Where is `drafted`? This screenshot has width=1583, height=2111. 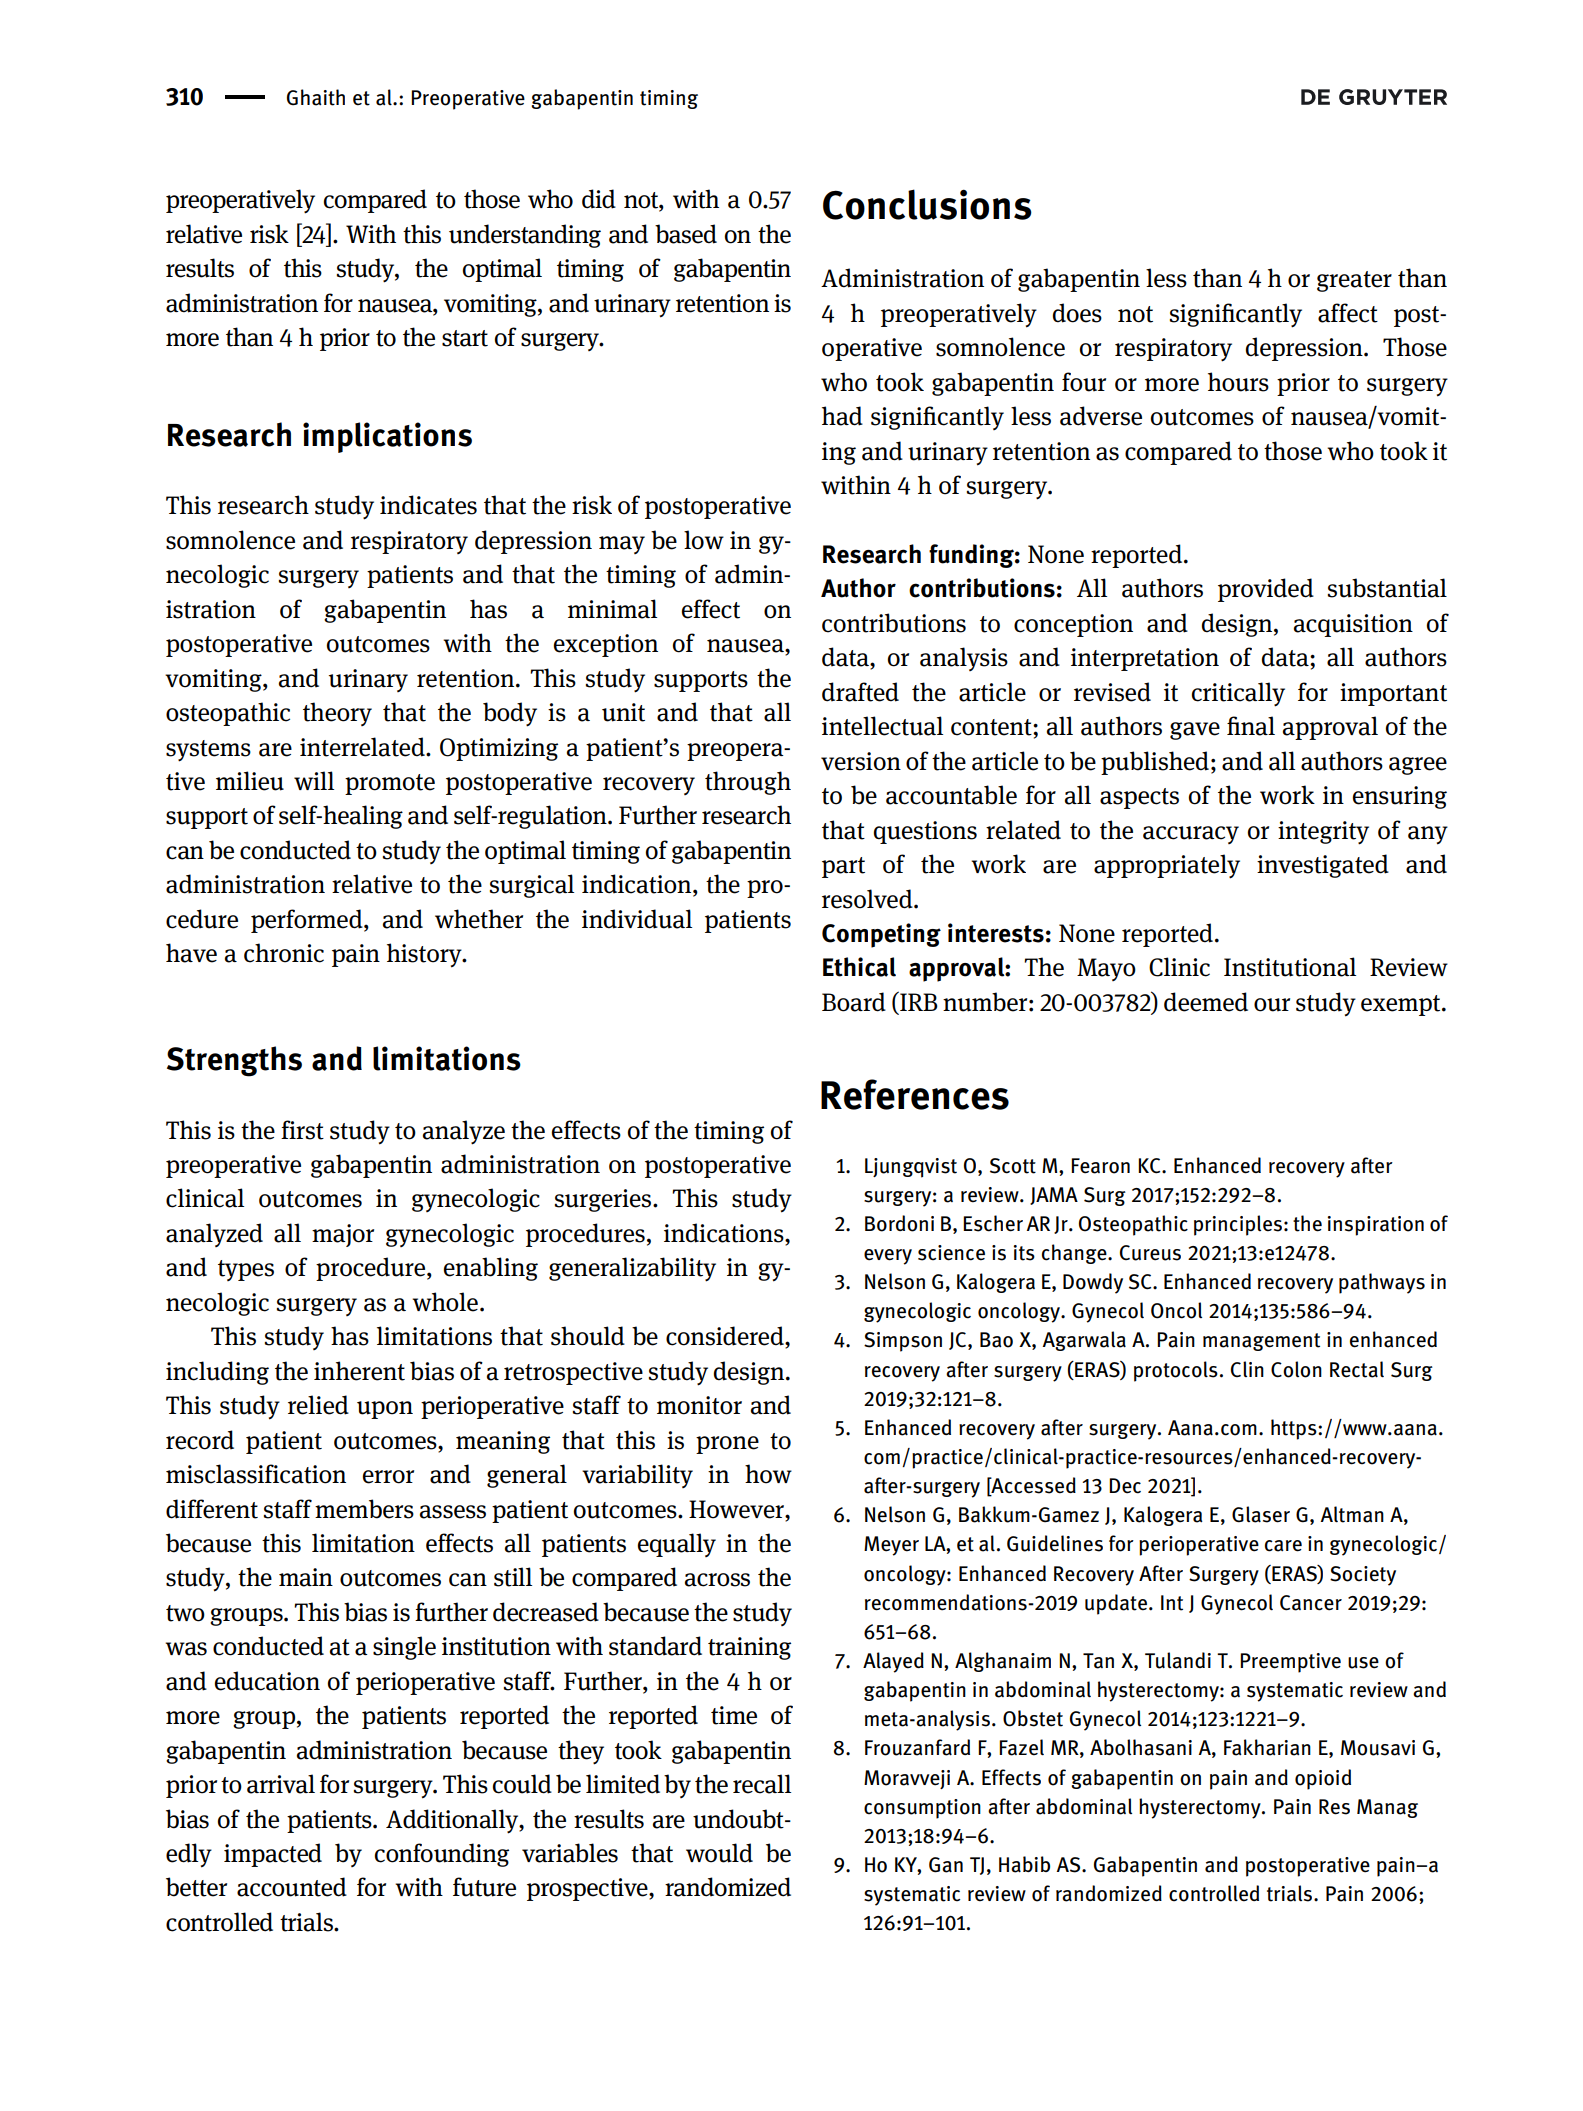 drafted is located at coordinates (860, 692).
